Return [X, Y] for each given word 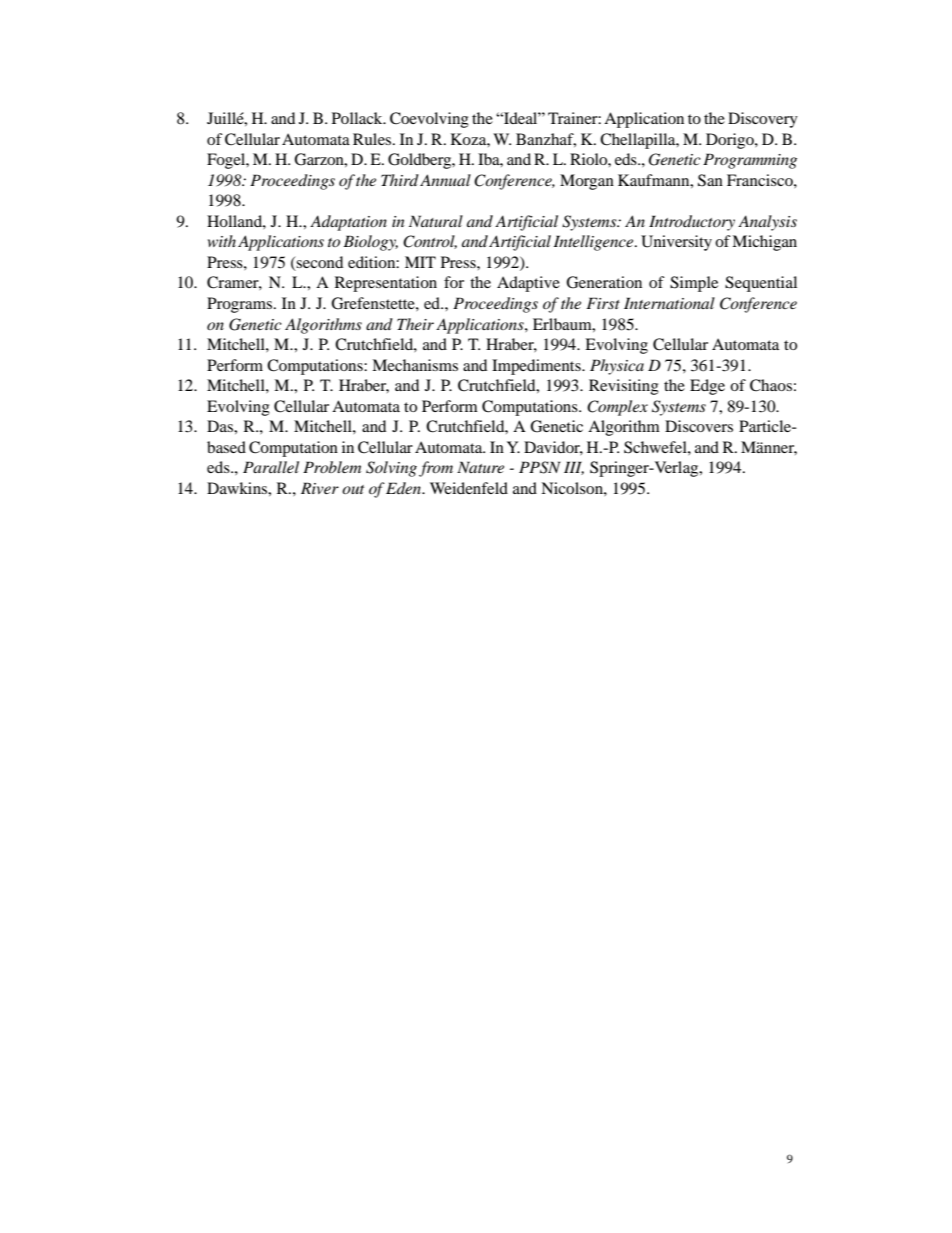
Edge [707, 387]
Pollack [358, 118]
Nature [480, 467]
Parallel [271, 467]
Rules [373, 139]
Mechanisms [415, 365]
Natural [436, 221]
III [574, 468]
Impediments [537, 367]
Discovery [763, 120]
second [319, 263]
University [676, 243]
